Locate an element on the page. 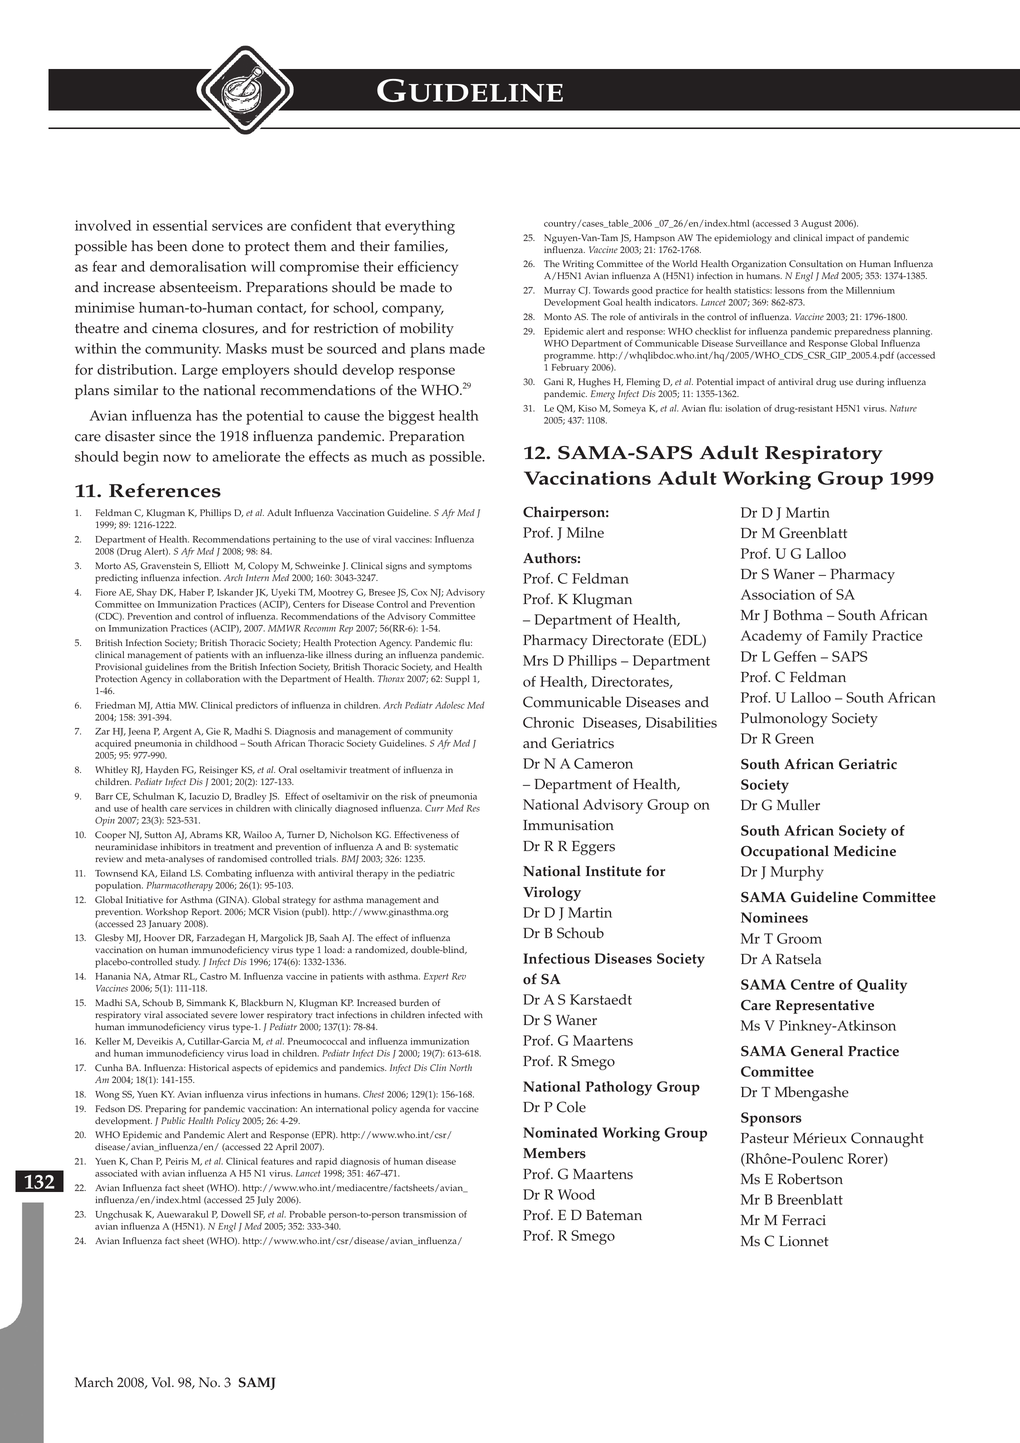  Writing is located at coordinates (578, 266).
